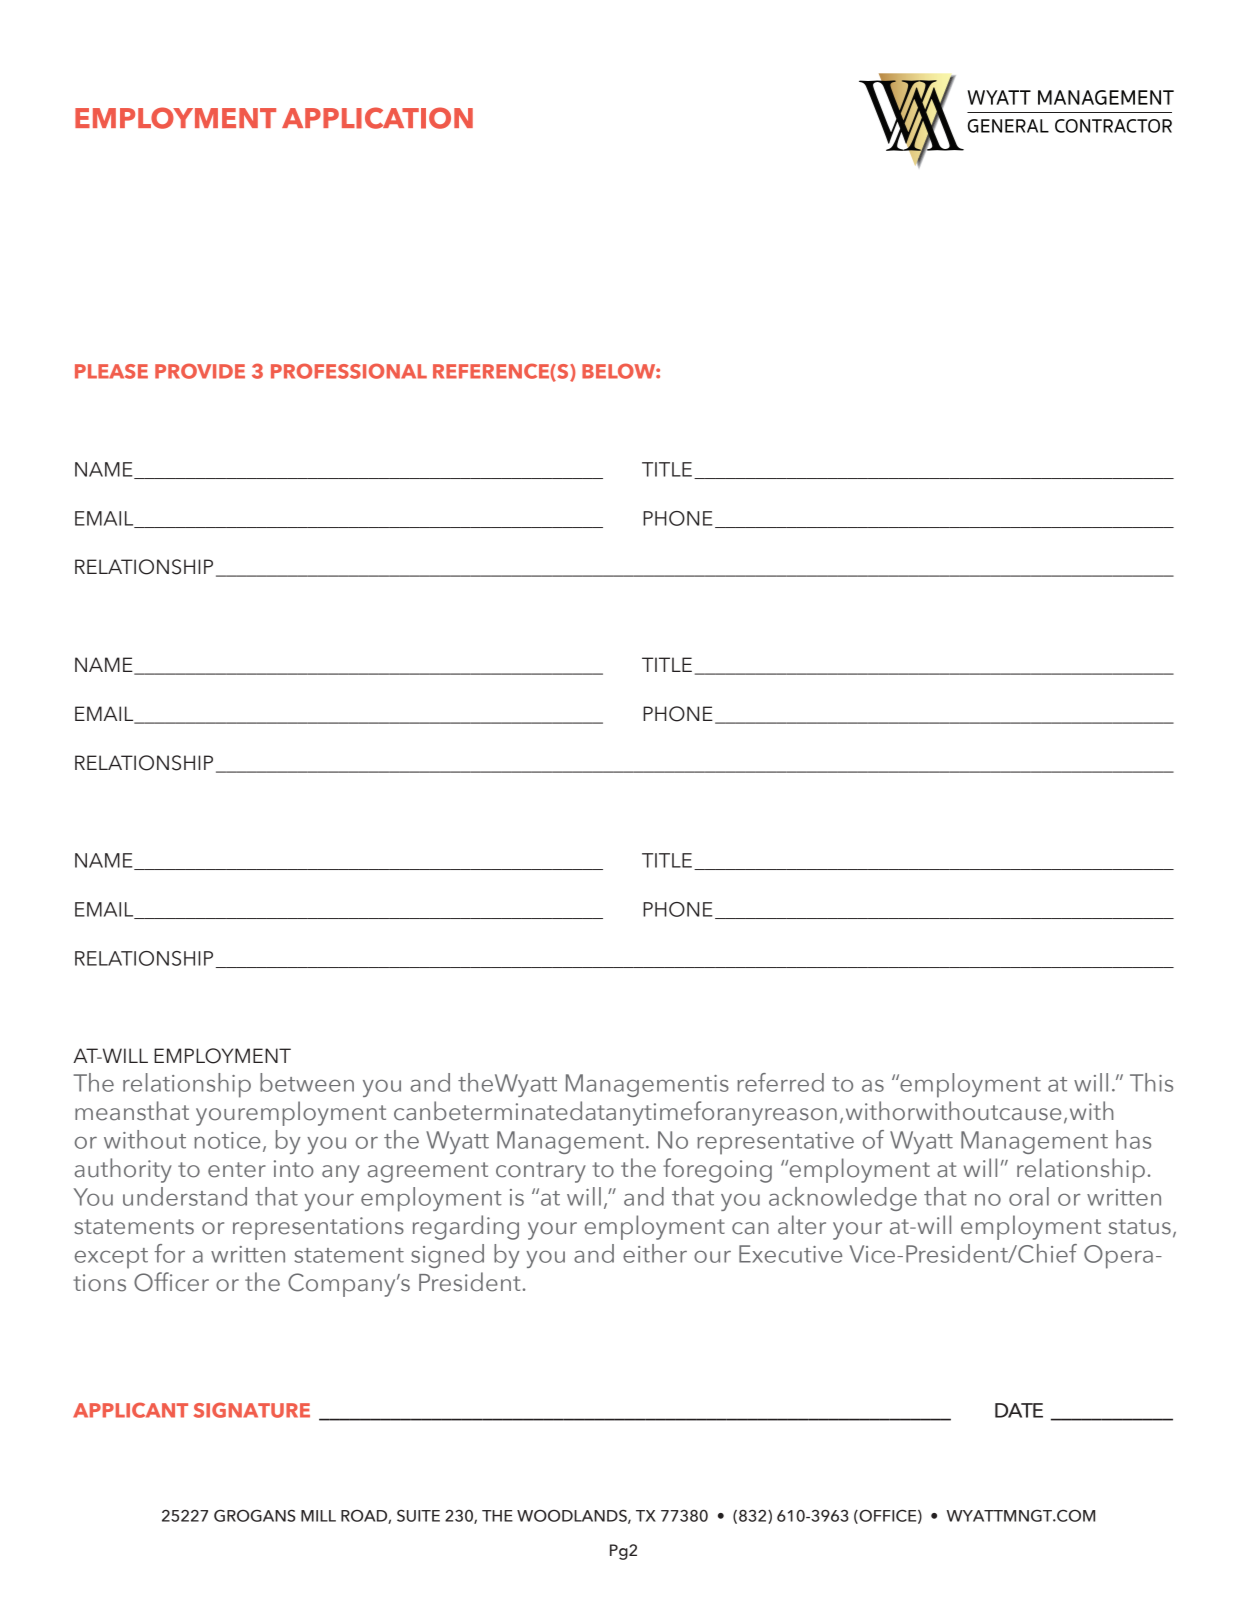  I want to click on PLEASE, so click(111, 371).
